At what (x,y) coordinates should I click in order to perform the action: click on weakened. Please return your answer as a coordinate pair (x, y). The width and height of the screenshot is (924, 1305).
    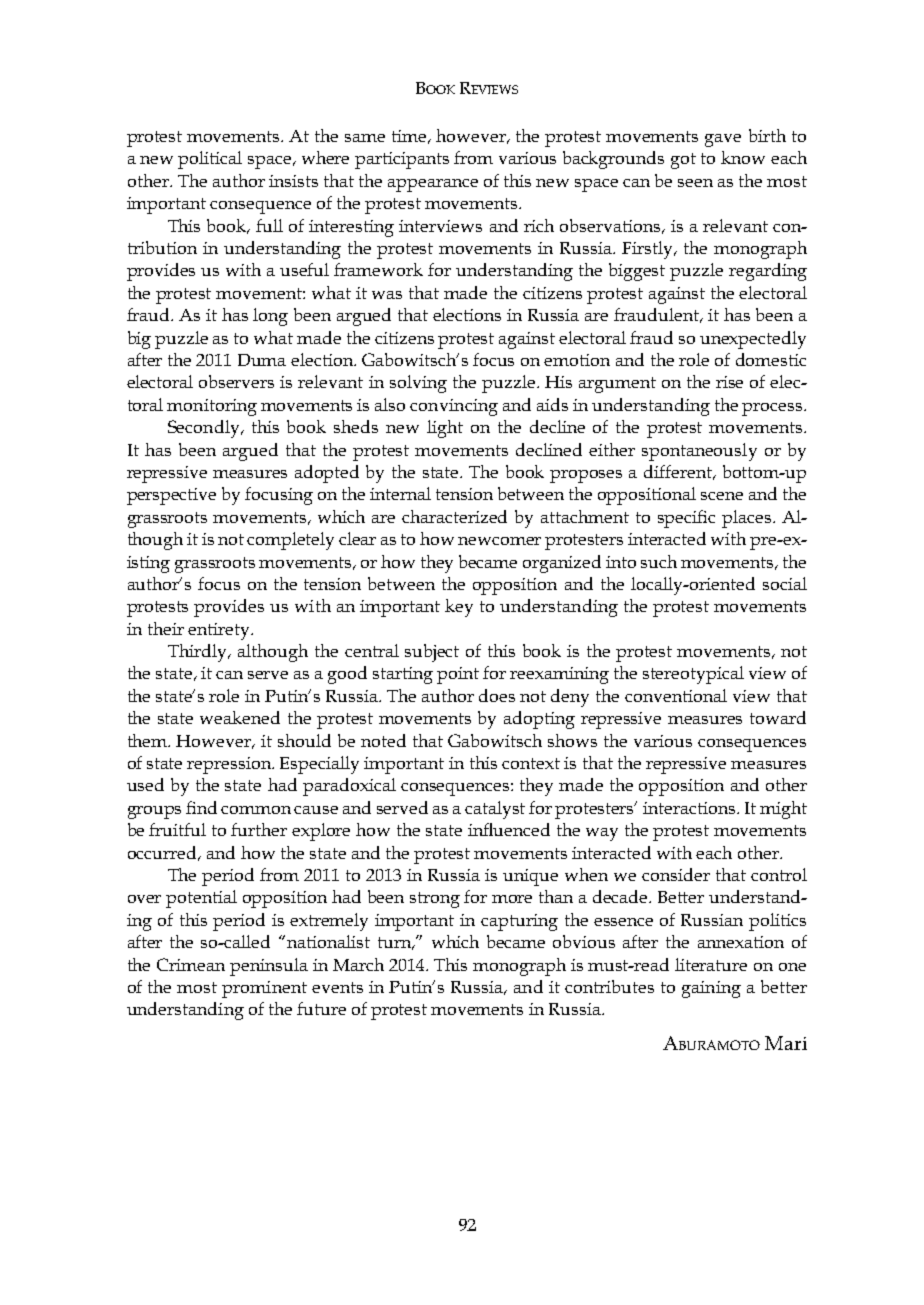
    Looking at the image, I should click on (240, 717).
